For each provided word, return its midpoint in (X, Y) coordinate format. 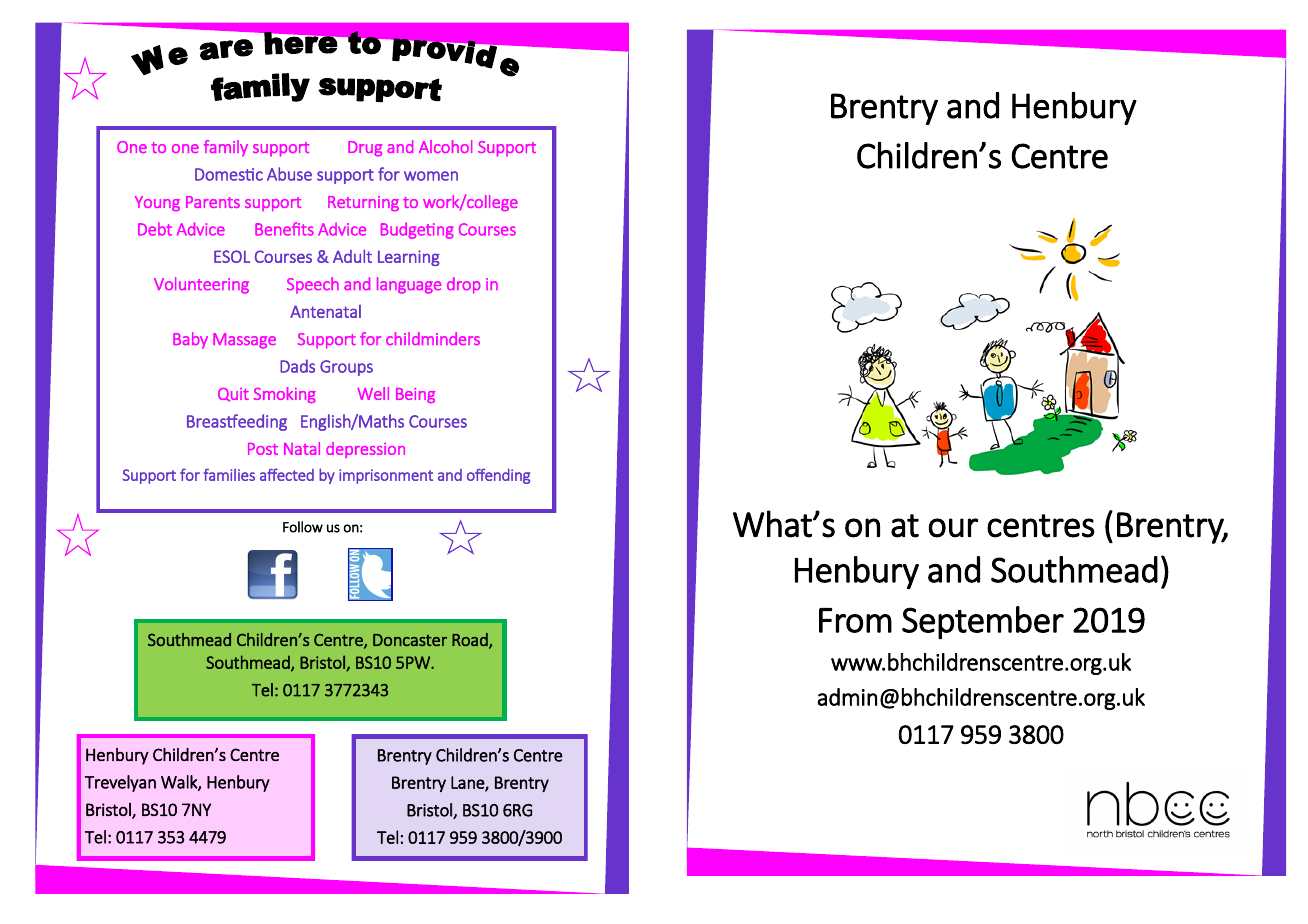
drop (463, 285)
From (855, 620)
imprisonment (386, 476)
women (431, 176)
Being (415, 395)
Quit (233, 395)
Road (471, 640)
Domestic (229, 174)
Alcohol (445, 146)
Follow (303, 527)
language (409, 285)
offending (498, 476)
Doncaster (410, 640)
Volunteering (201, 285)
